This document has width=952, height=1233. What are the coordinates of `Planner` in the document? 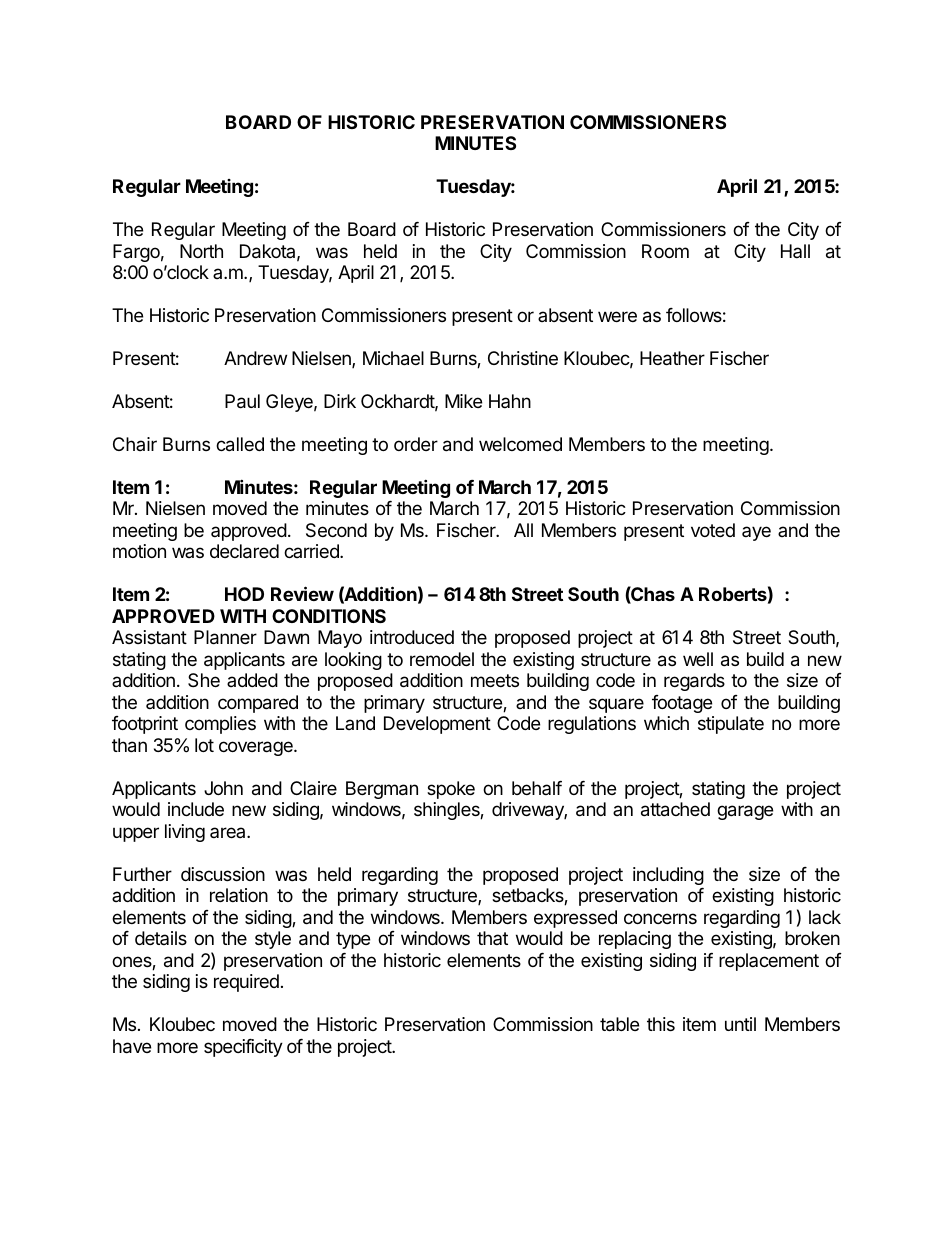 It's located at (225, 637).
